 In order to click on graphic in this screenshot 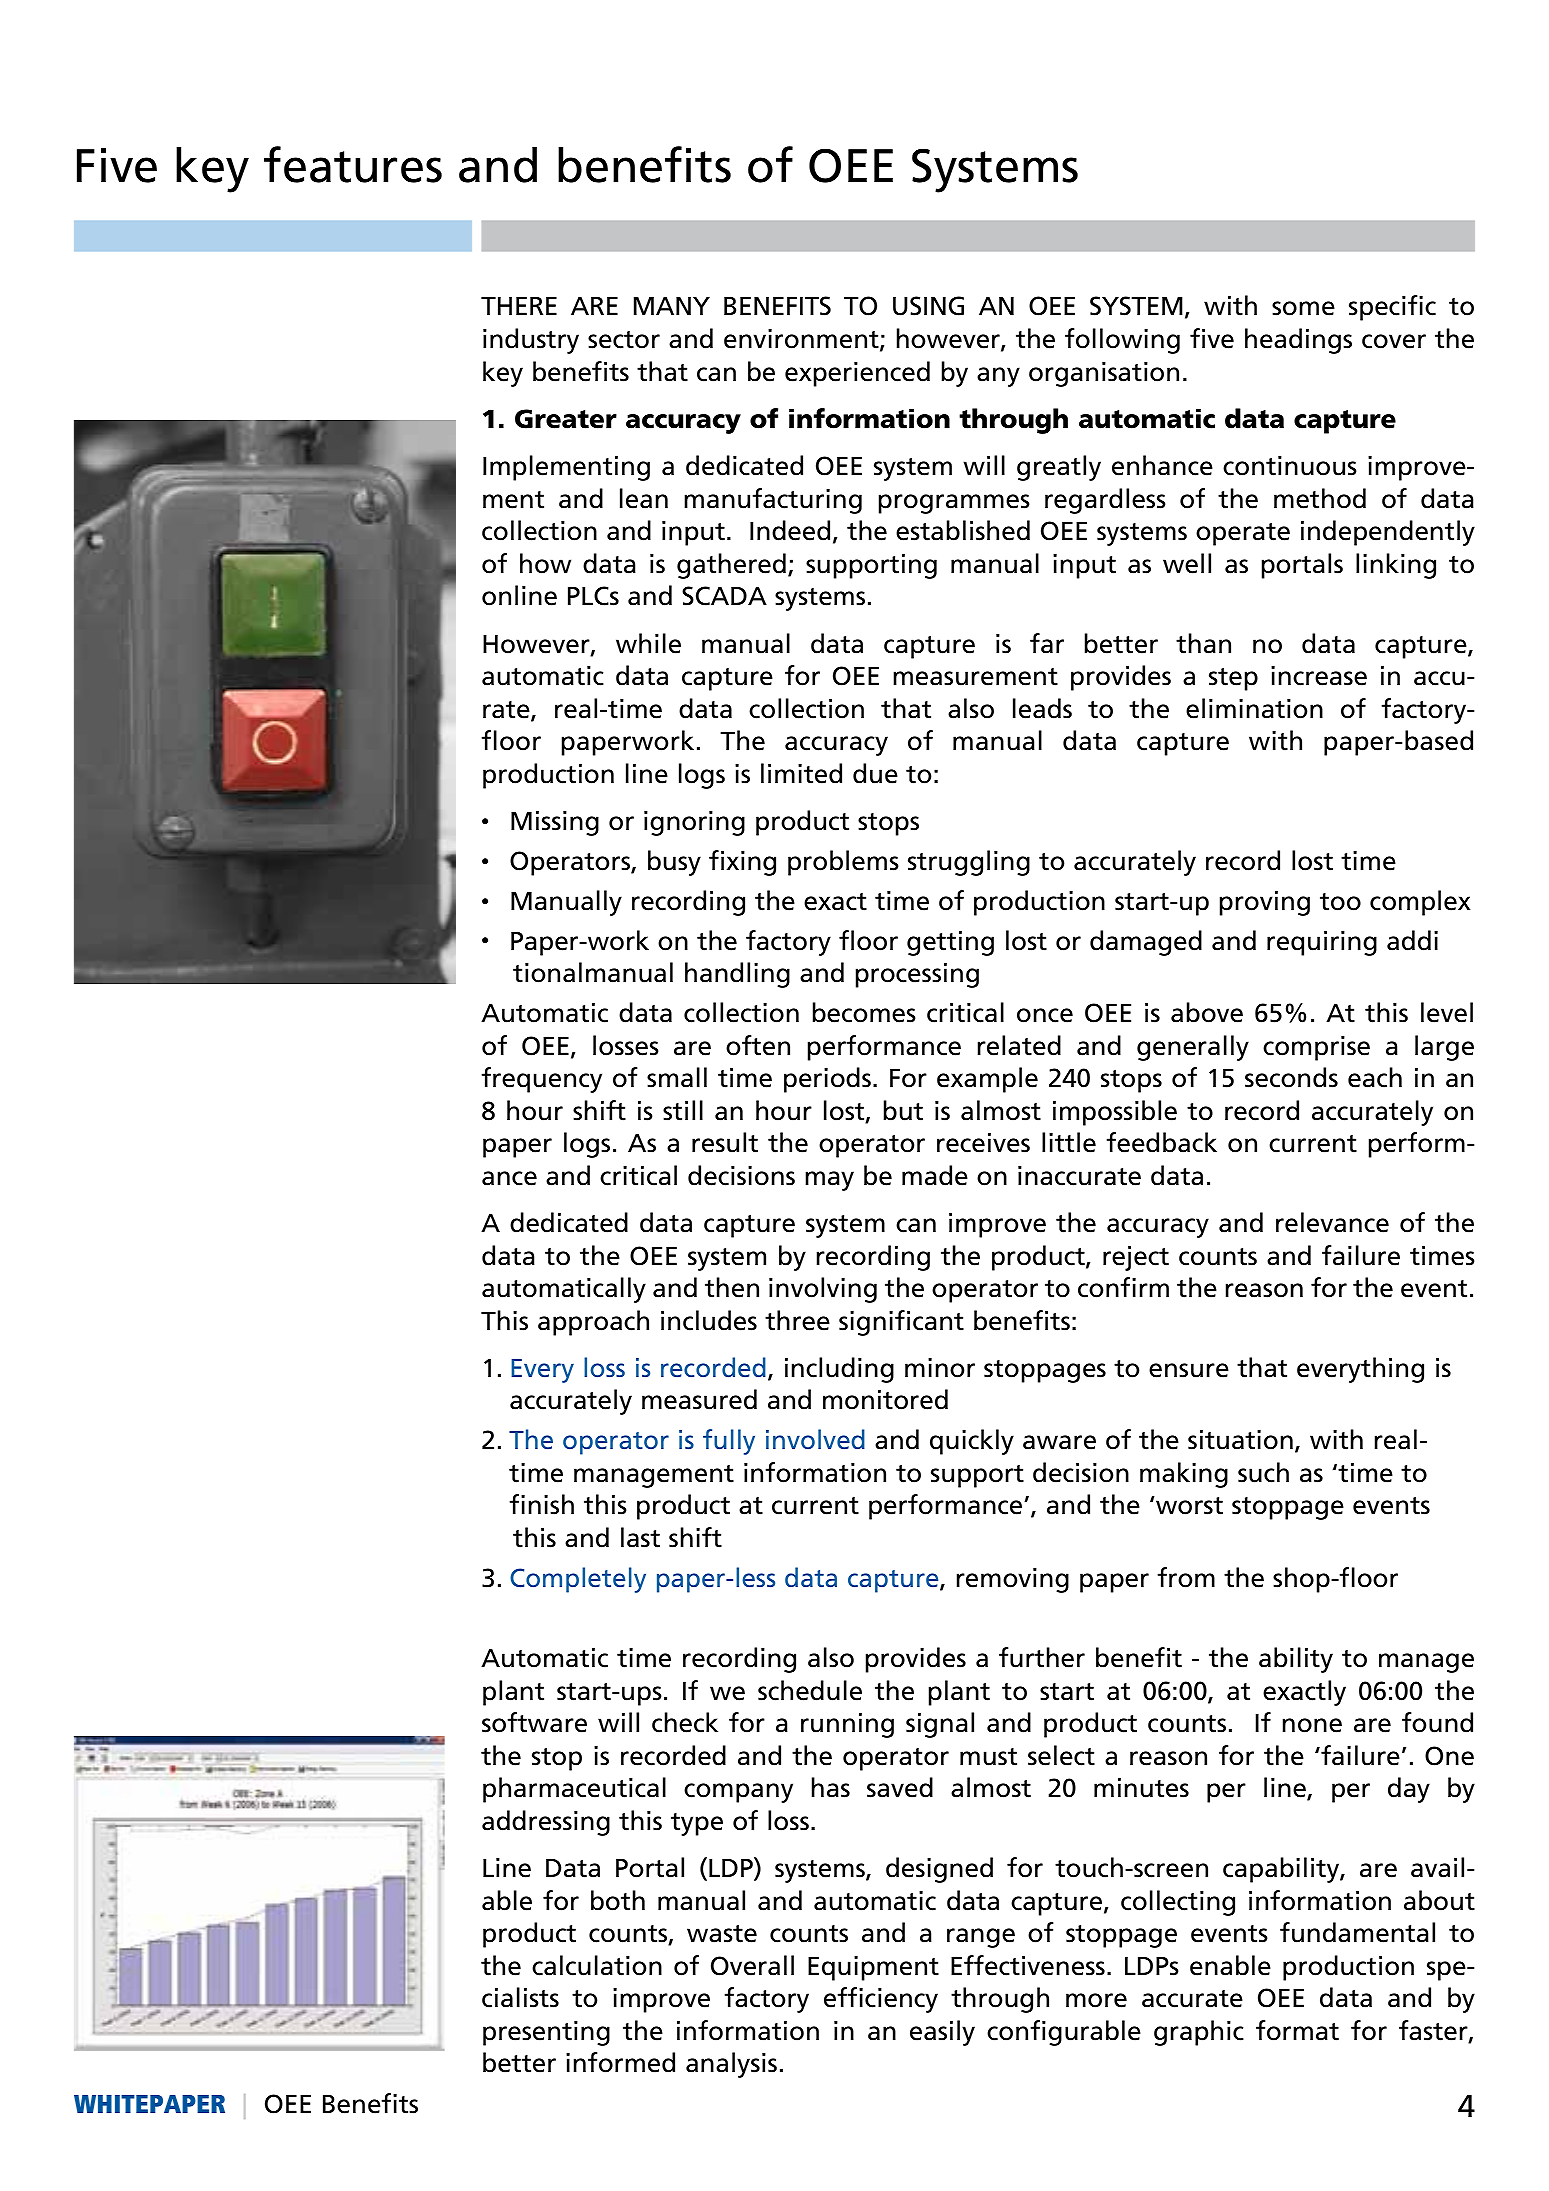, I will do `click(1199, 2033)`.
